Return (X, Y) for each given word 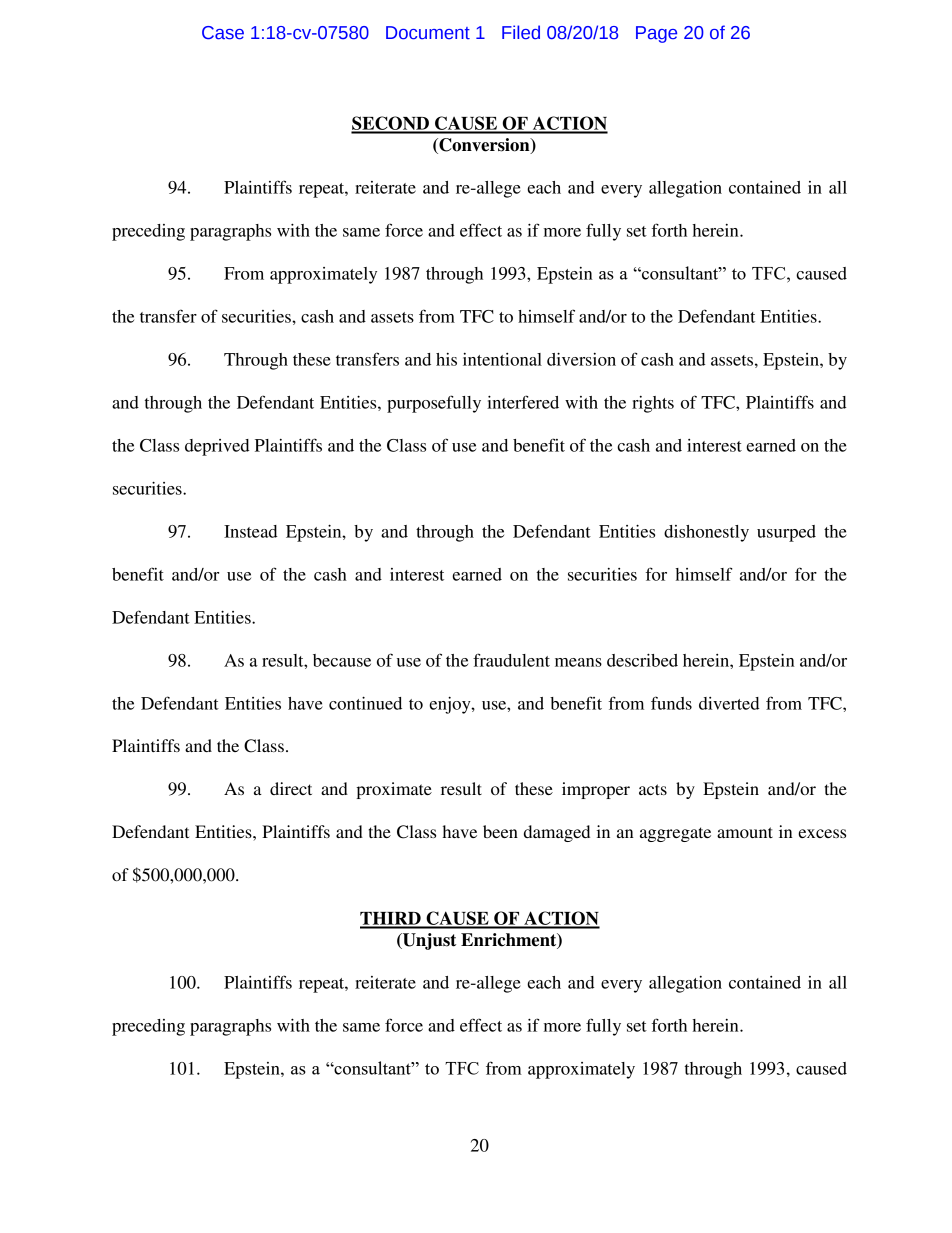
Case (223, 33)
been (500, 831)
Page (656, 34)
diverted (729, 703)
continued (365, 703)
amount (745, 832)
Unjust (428, 941)
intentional (502, 359)
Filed (521, 32)
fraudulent (511, 660)
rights (653, 404)
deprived (217, 447)
